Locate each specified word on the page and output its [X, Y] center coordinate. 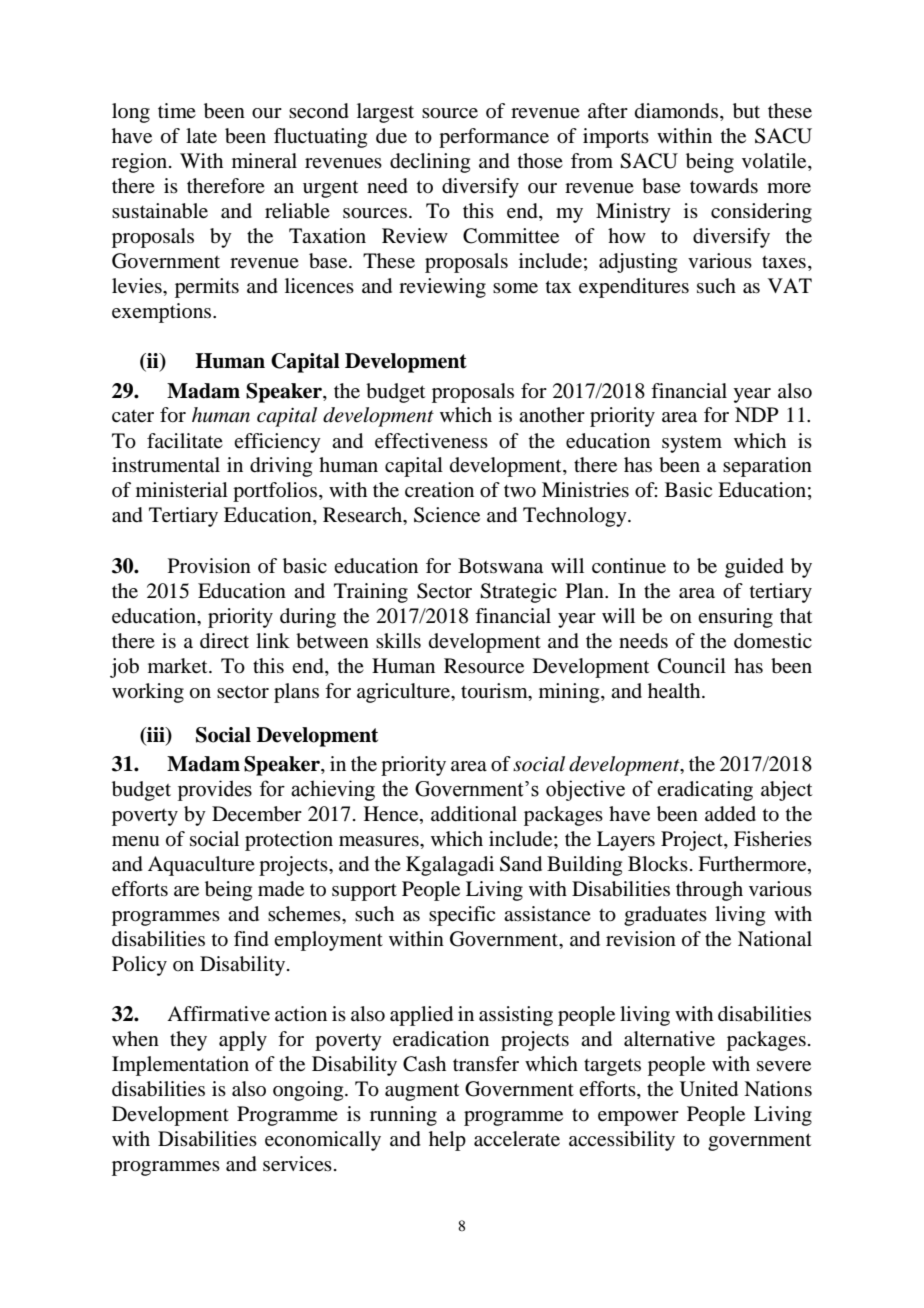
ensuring [735, 618]
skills [398, 640]
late [201, 136]
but [746, 111]
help [447, 1141]
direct [224, 641]
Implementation [180, 1066]
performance [494, 138]
